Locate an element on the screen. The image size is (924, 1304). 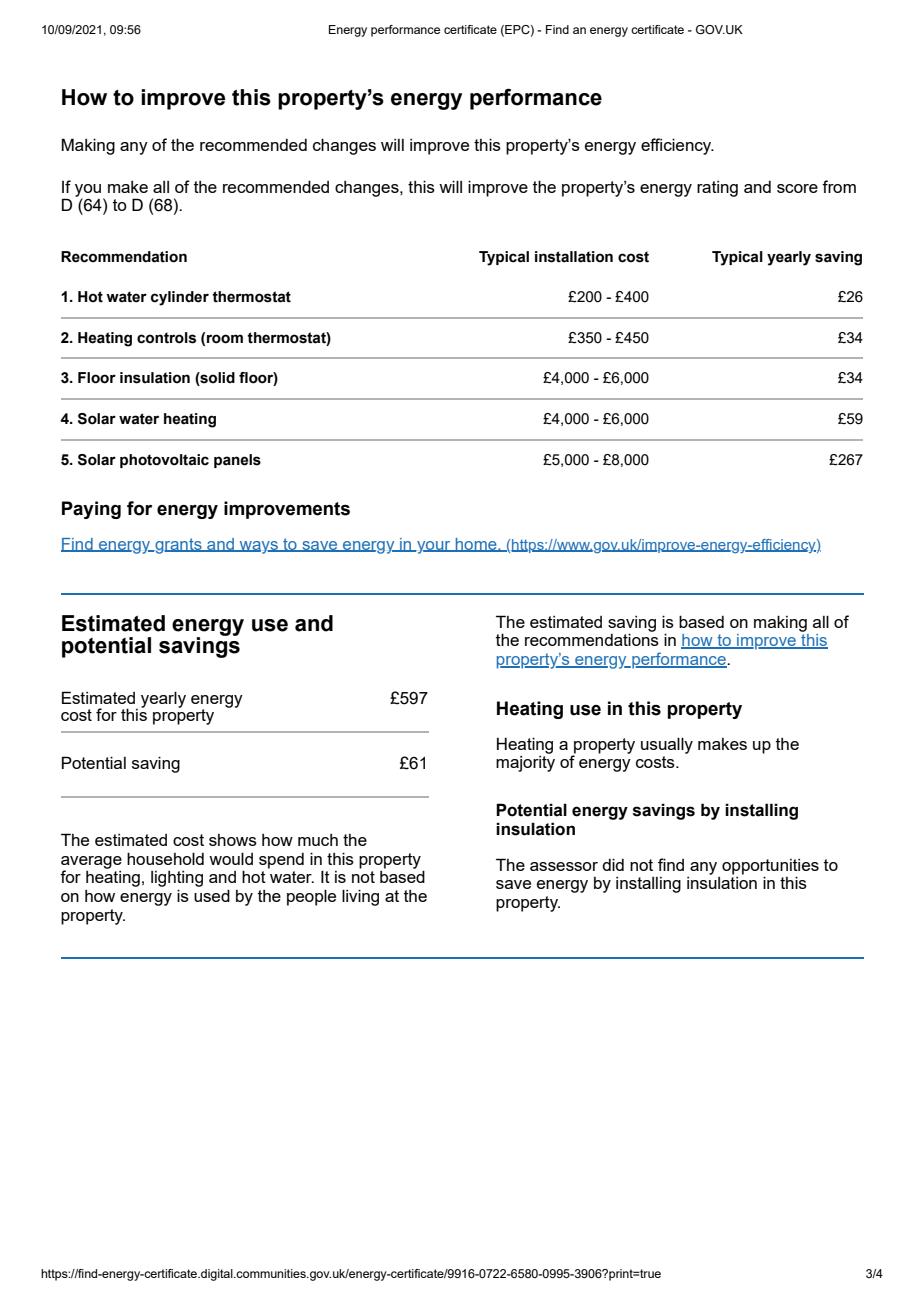
your is located at coordinates (434, 547).
